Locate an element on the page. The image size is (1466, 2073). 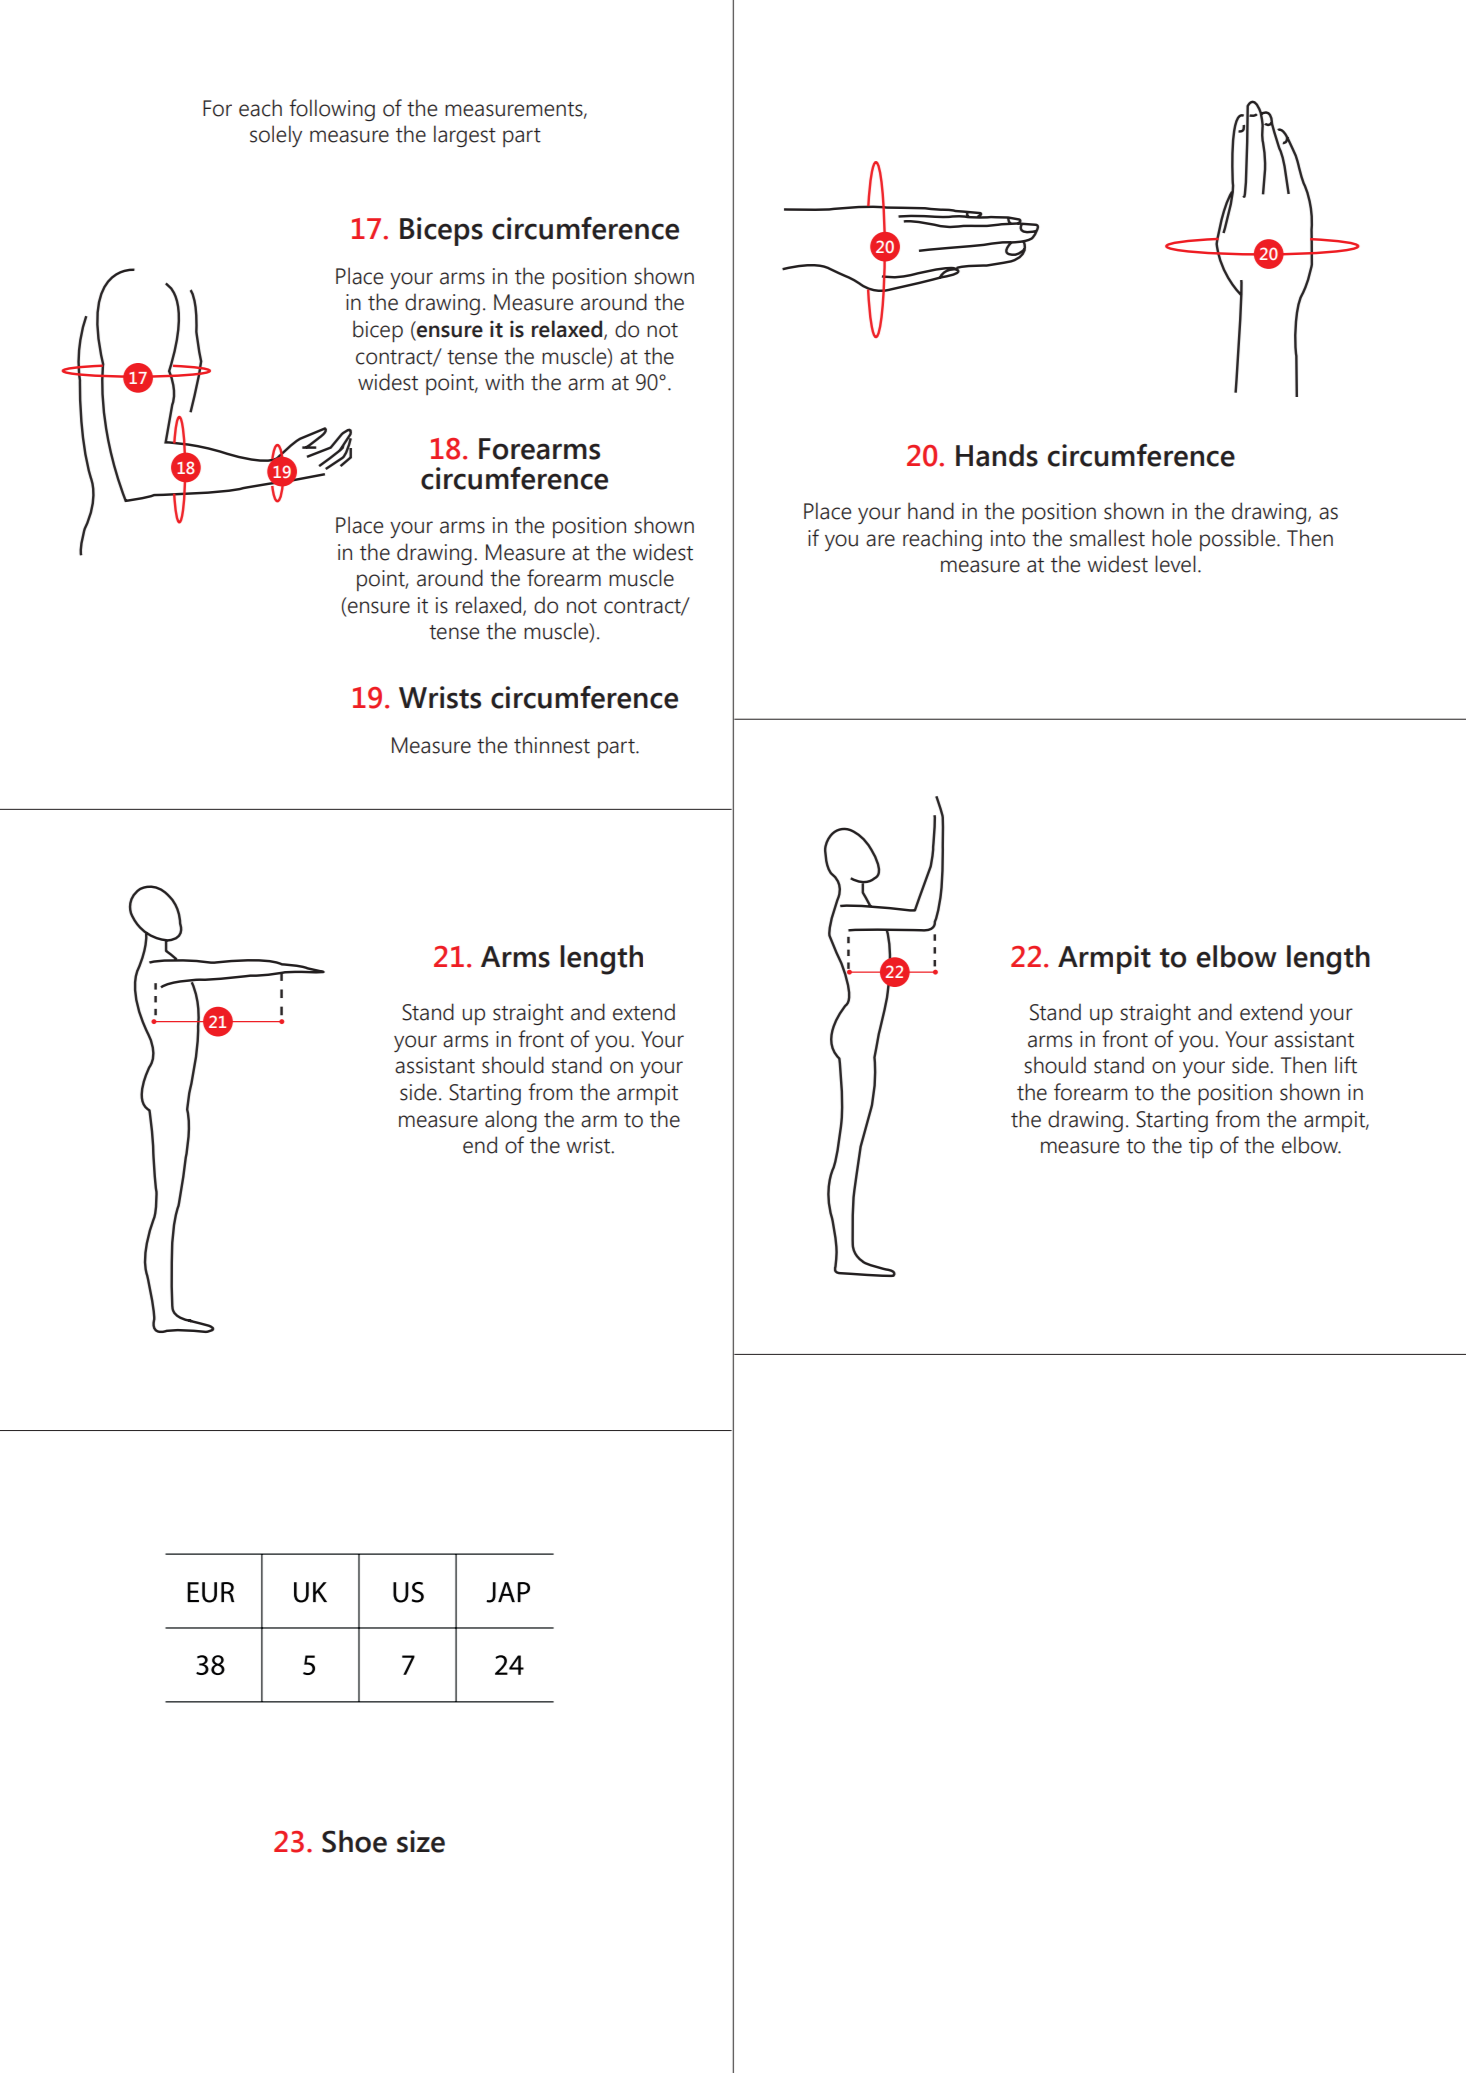
level is located at coordinates (1175, 564).
